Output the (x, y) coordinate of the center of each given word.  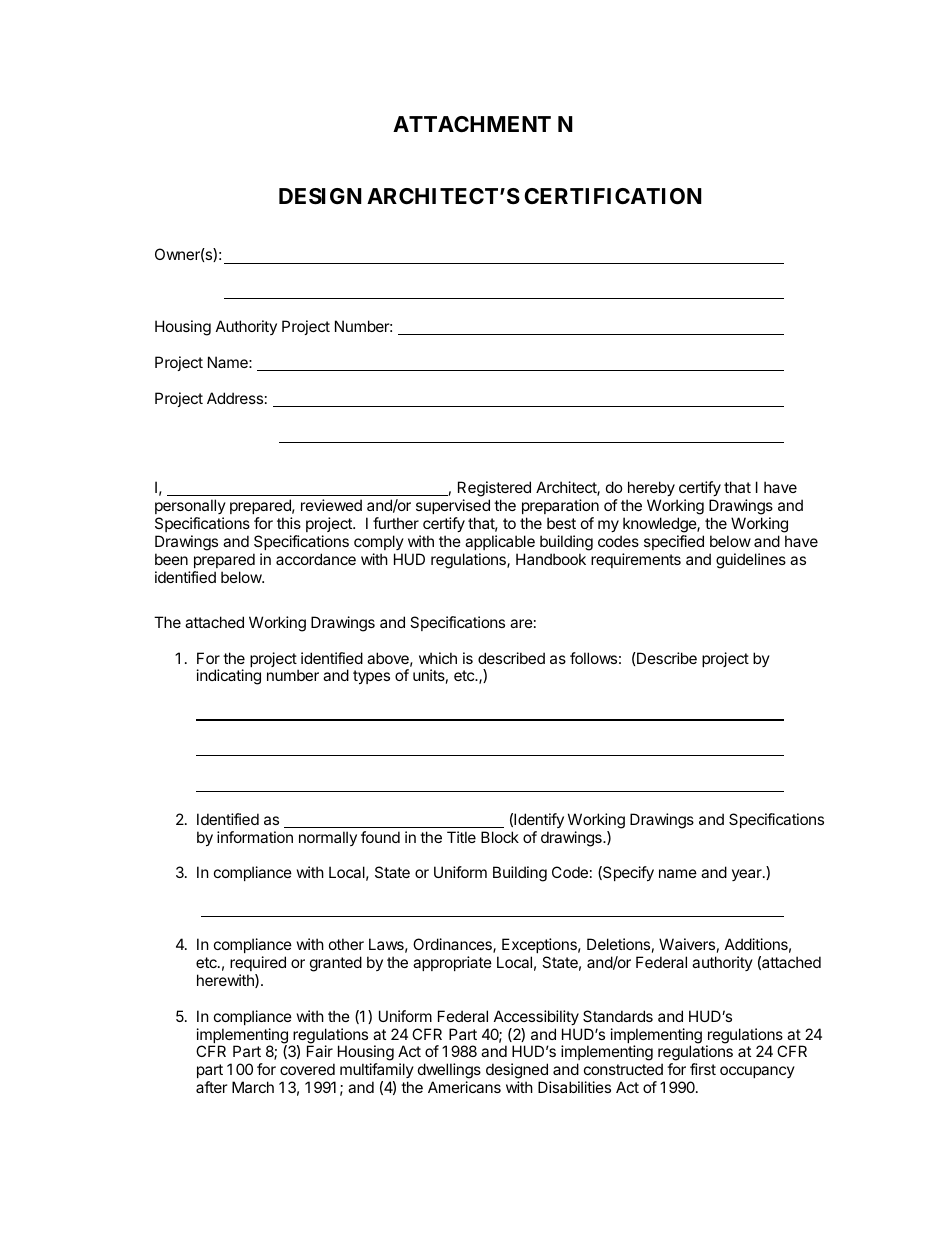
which (438, 658)
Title (461, 837)
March (253, 1087)
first (703, 1069)
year (748, 875)
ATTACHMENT (472, 124)
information (255, 837)
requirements (636, 560)
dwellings (449, 1072)
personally (190, 506)
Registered (494, 489)
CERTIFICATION (613, 196)
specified (674, 542)
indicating (229, 677)
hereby (651, 488)
